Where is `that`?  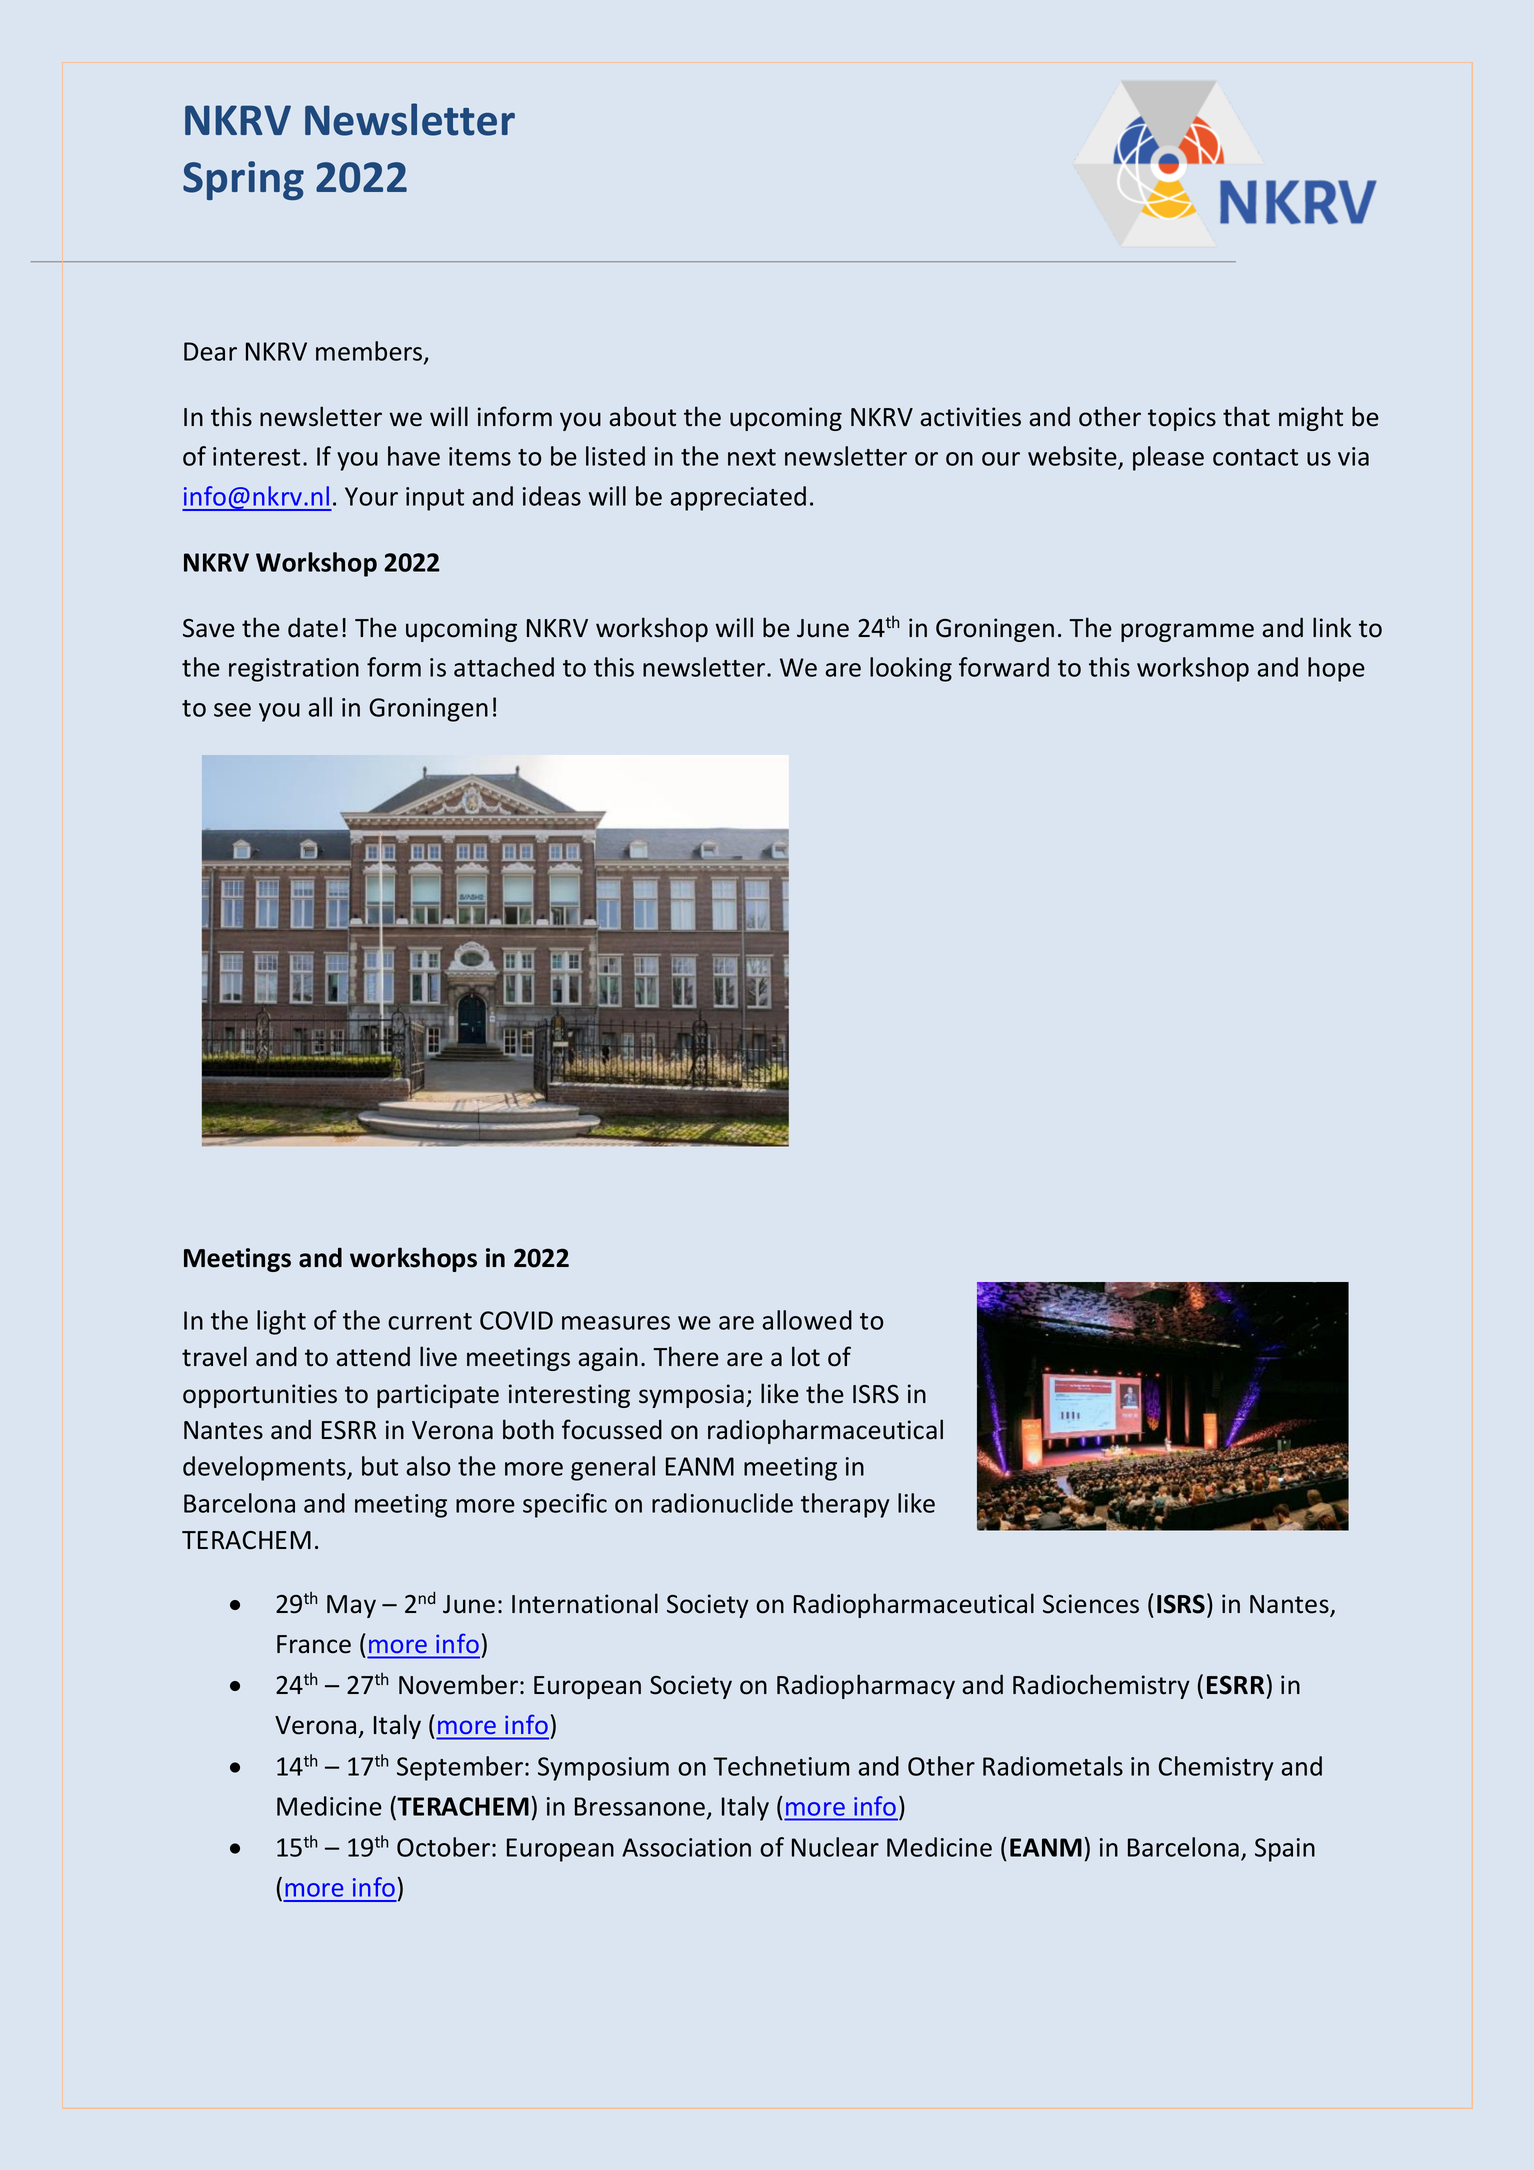 that is located at coordinates (1246, 416).
